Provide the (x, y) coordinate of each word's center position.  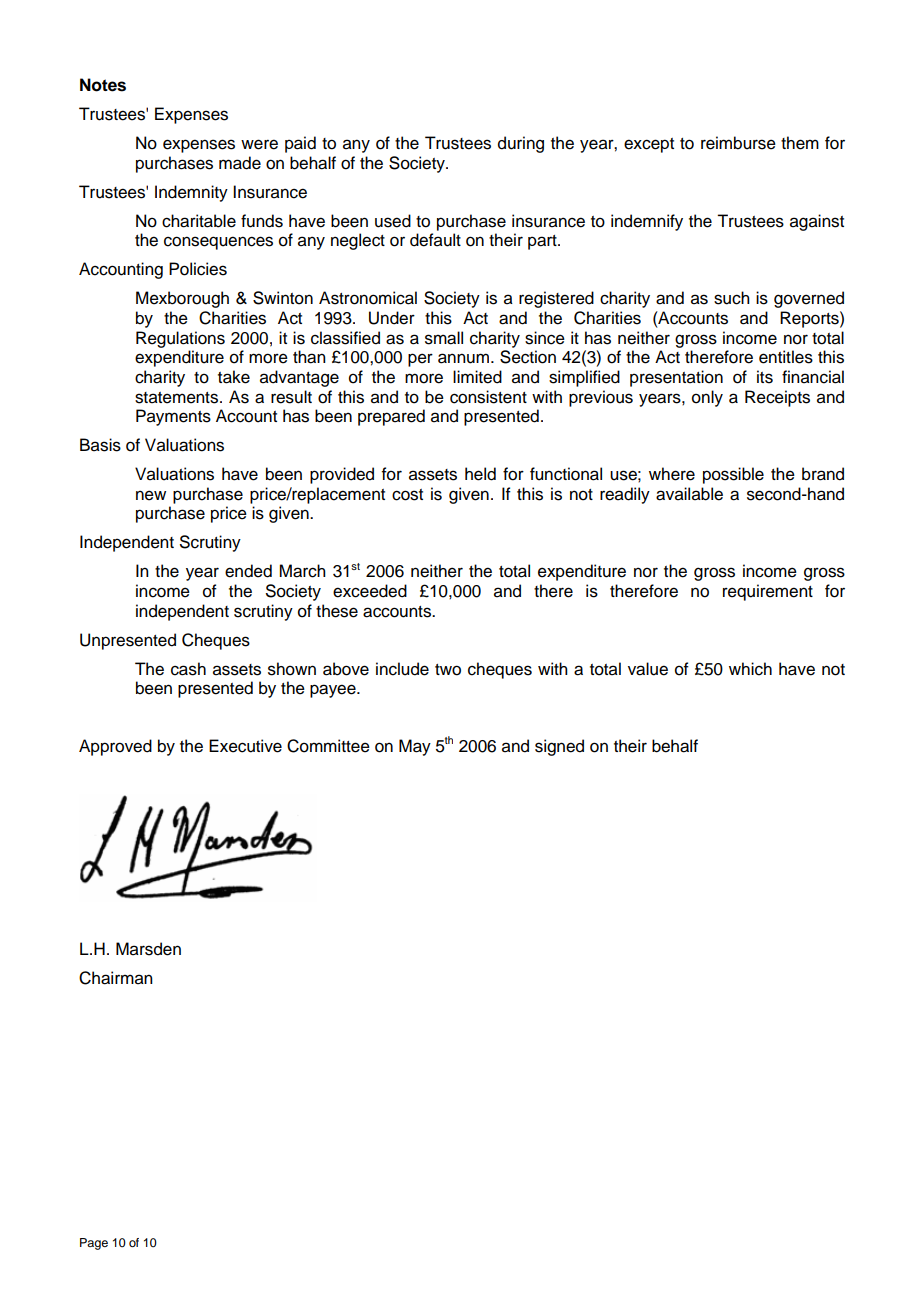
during (521, 144)
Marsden (148, 949)
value (648, 669)
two (448, 670)
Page (94, 1244)
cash (188, 669)
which (750, 669)
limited (477, 377)
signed (559, 747)
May (415, 747)
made (240, 163)
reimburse (738, 143)
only (707, 398)
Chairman (116, 978)
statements (176, 398)
